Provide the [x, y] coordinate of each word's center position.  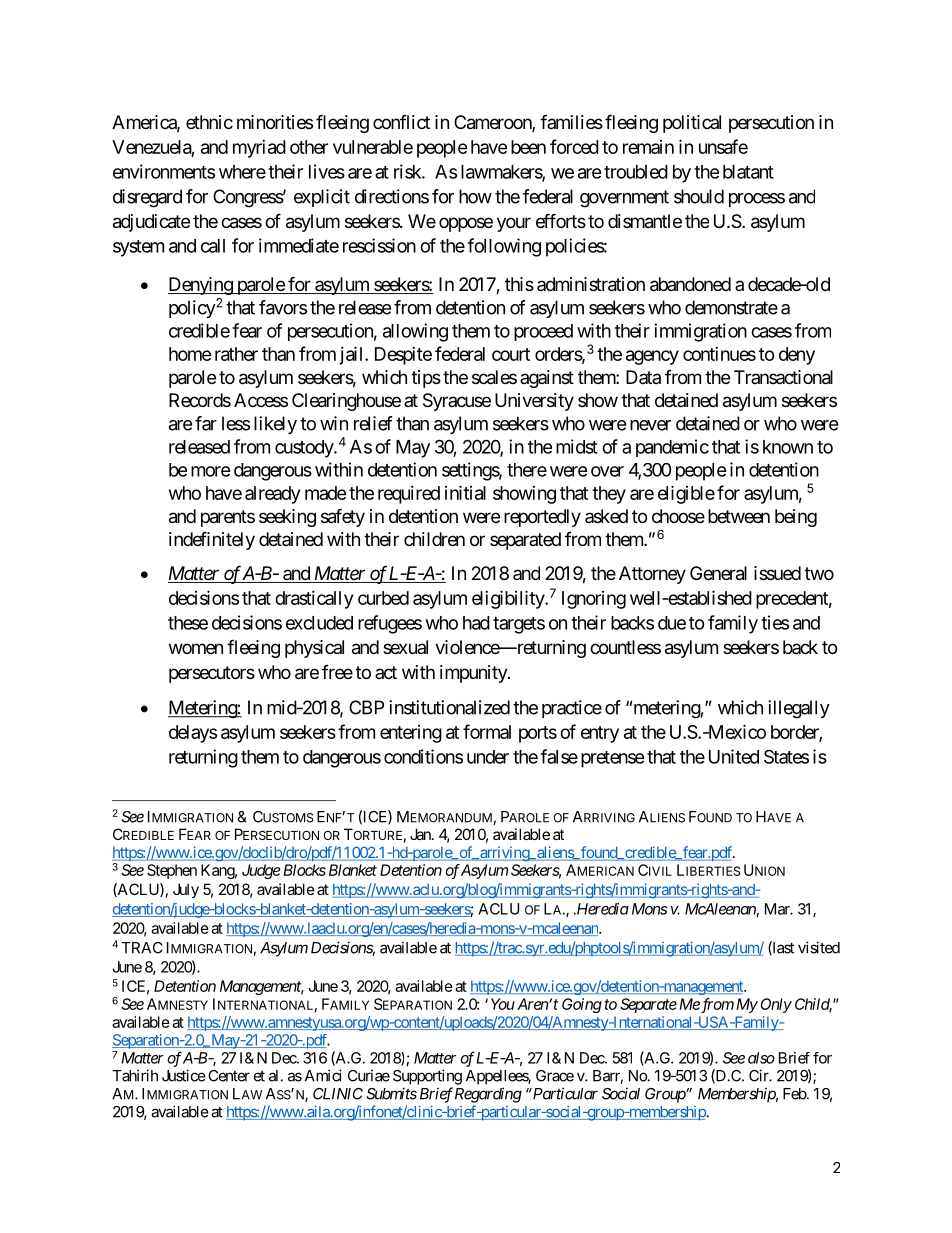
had [476, 623]
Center [229, 1076]
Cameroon [493, 123]
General [718, 573]
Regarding [488, 1095]
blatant [748, 172]
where [242, 172]
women [196, 648]
